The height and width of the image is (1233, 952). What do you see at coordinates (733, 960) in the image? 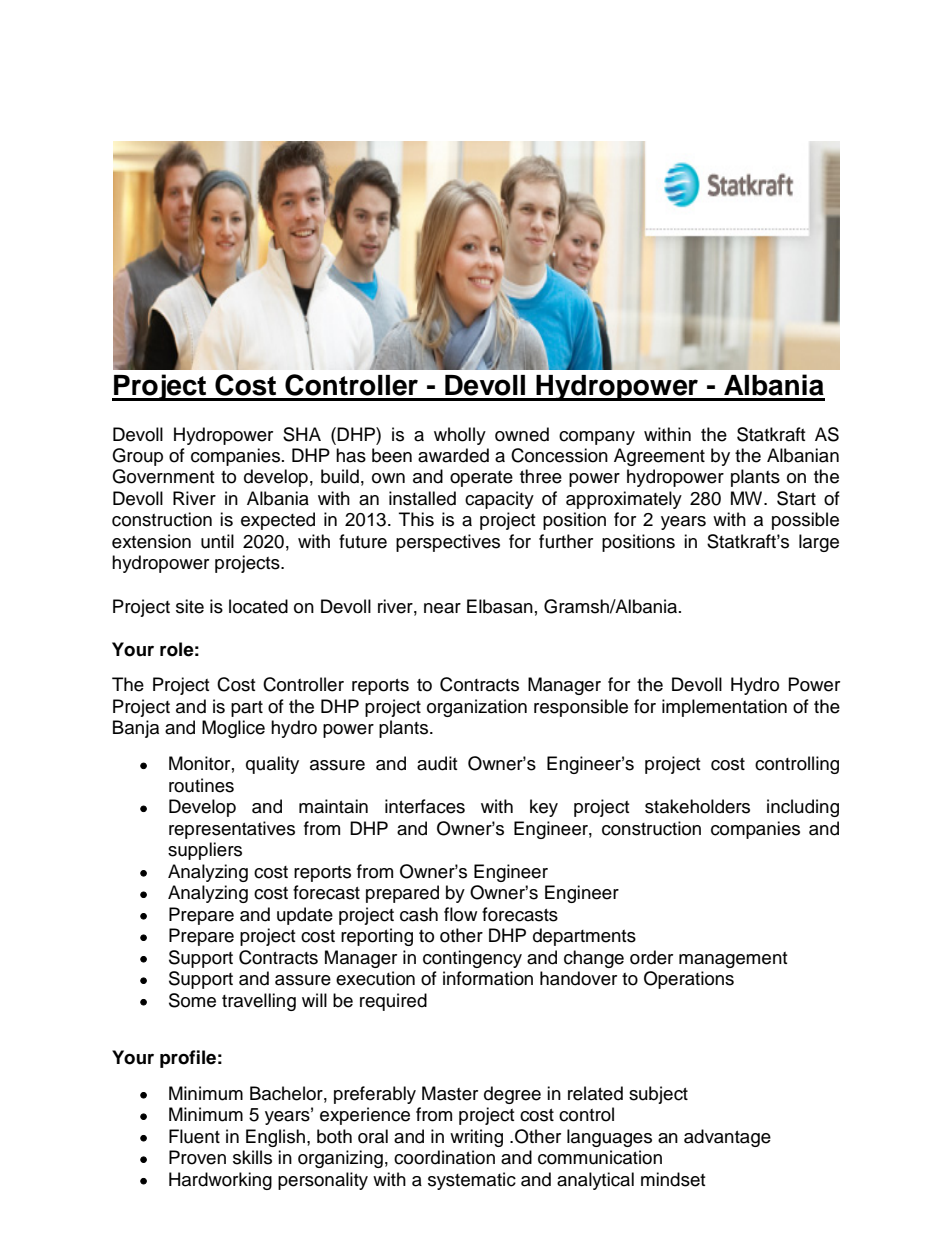
I see `management` at bounding box center [733, 960].
